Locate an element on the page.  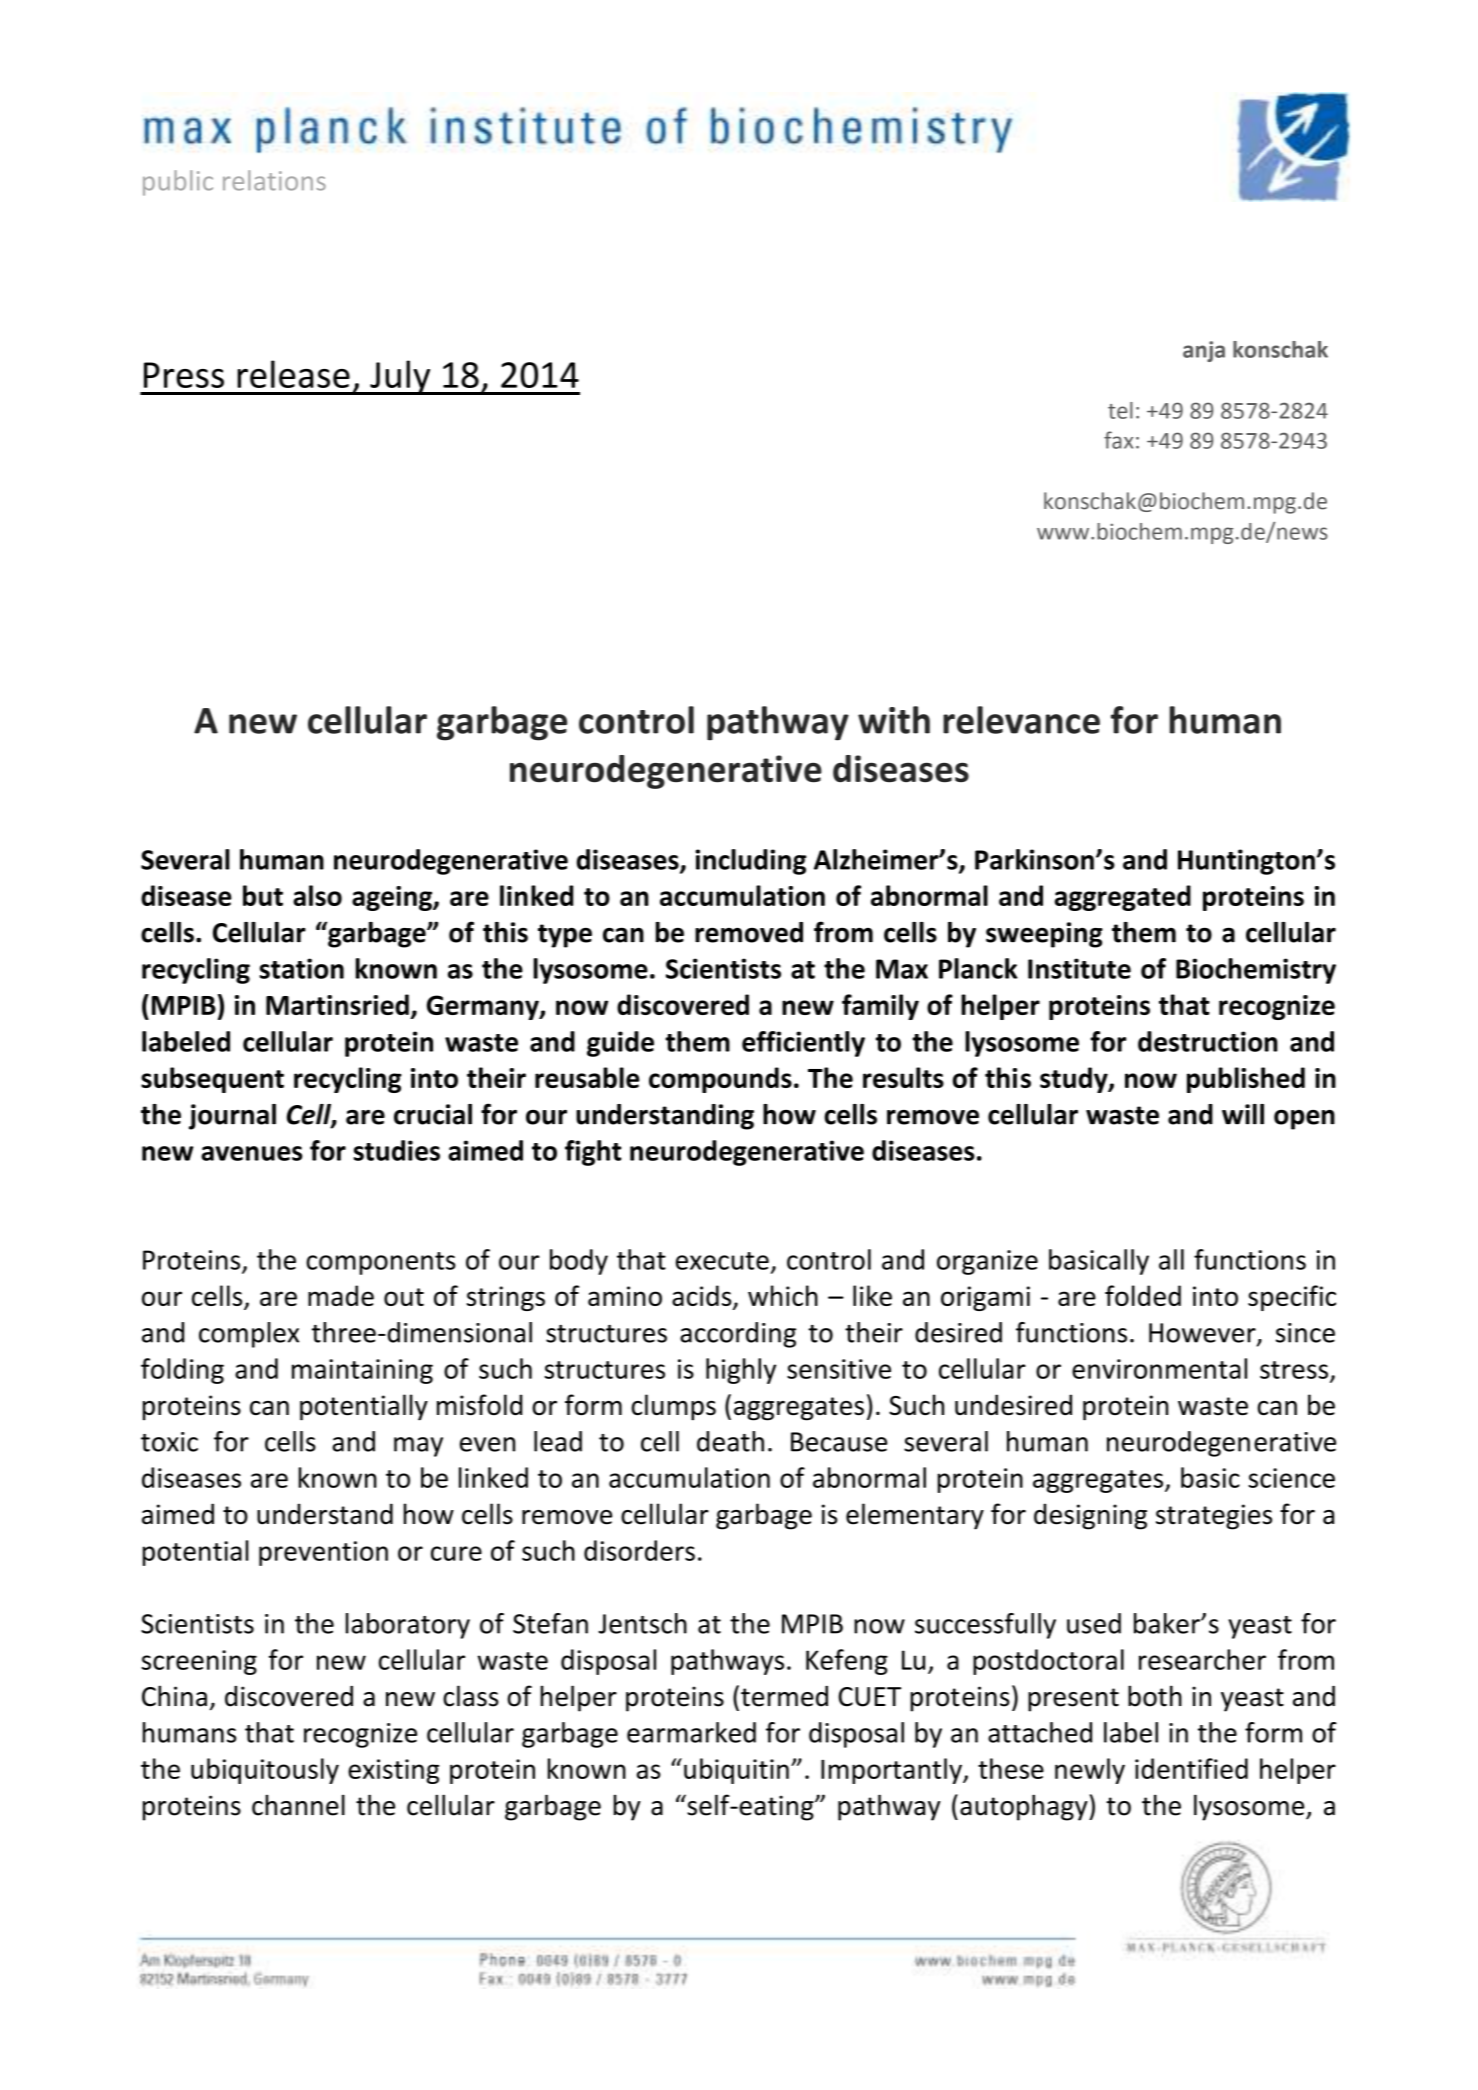
ubiquitin is located at coordinates (736, 1771).
